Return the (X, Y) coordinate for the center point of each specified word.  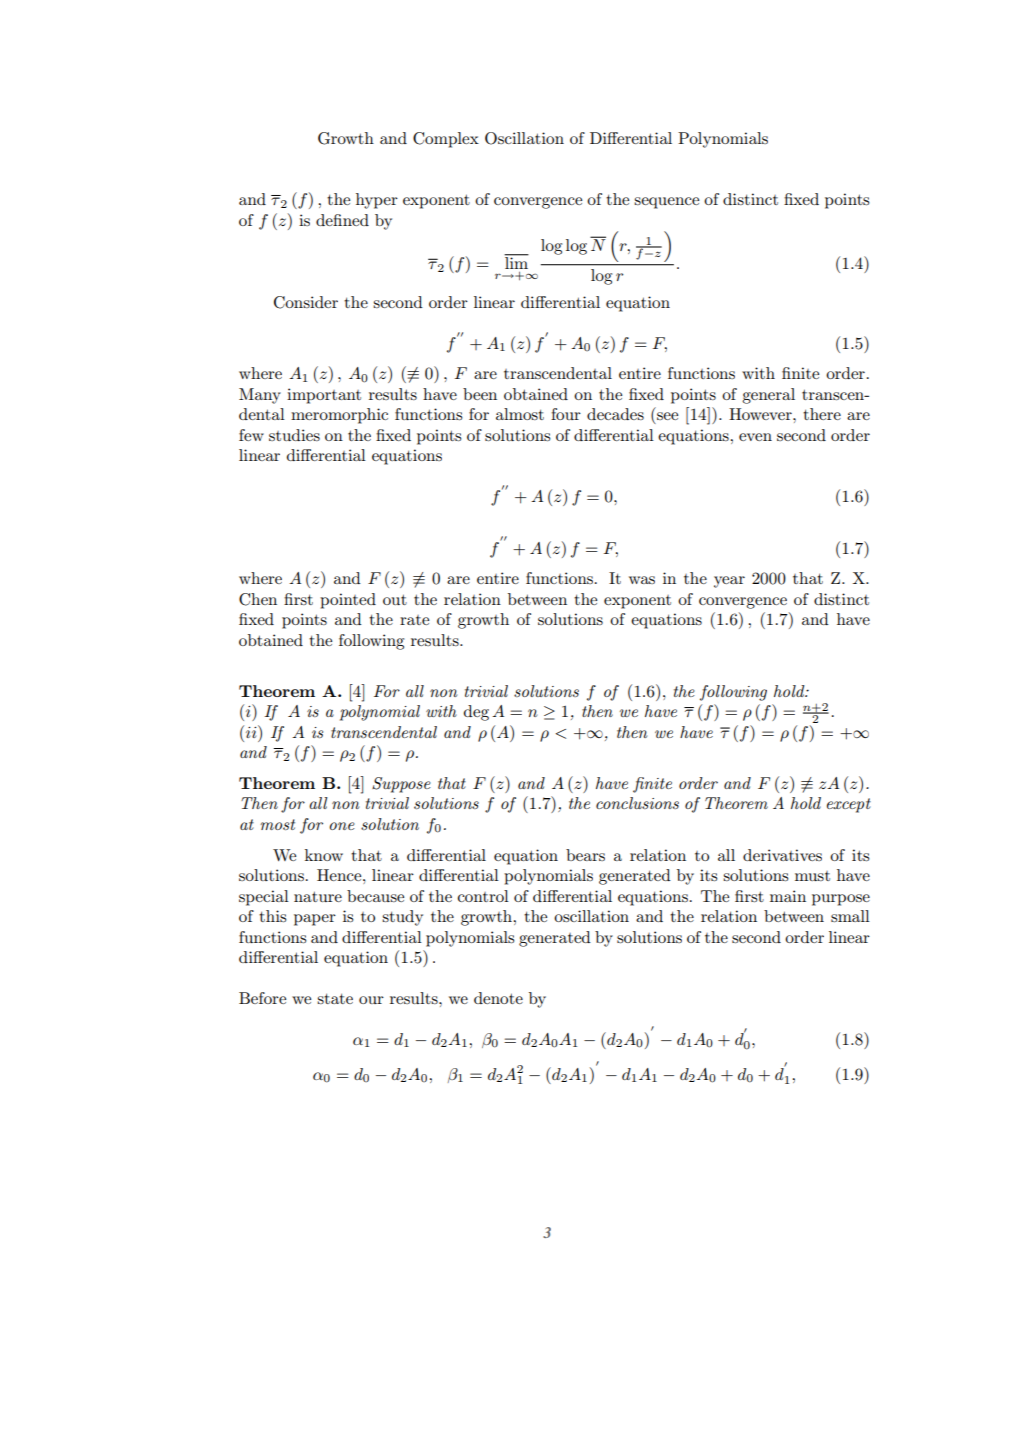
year (729, 582)
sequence (666, 203)
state (335, 998)
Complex (446, 140)
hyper (377, 201)
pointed (348, 601)
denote (498, 998)
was (642, 580)
